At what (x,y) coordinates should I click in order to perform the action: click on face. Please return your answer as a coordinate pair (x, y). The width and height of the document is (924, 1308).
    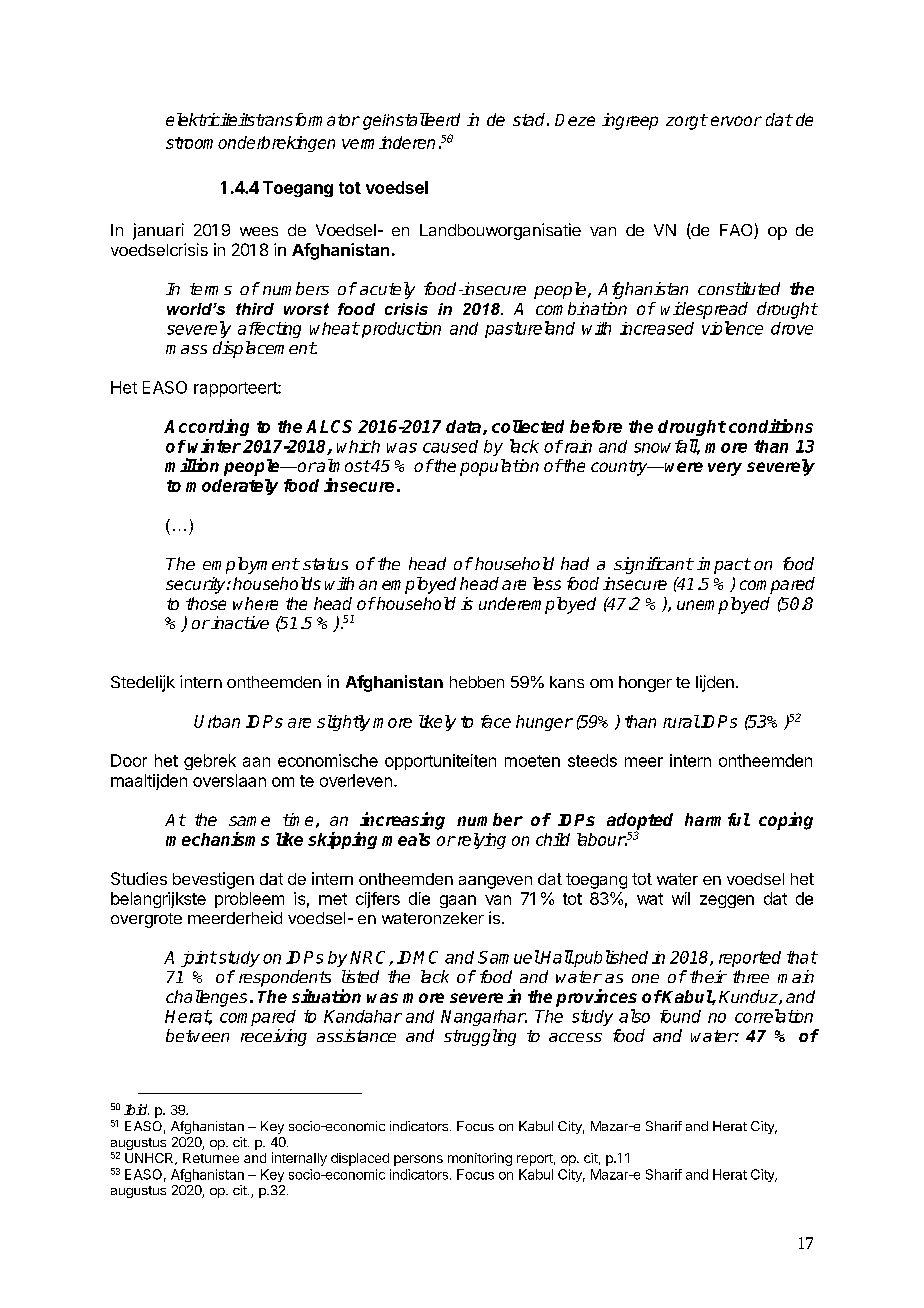
    Looking at the image, I should click on (496, 721).
